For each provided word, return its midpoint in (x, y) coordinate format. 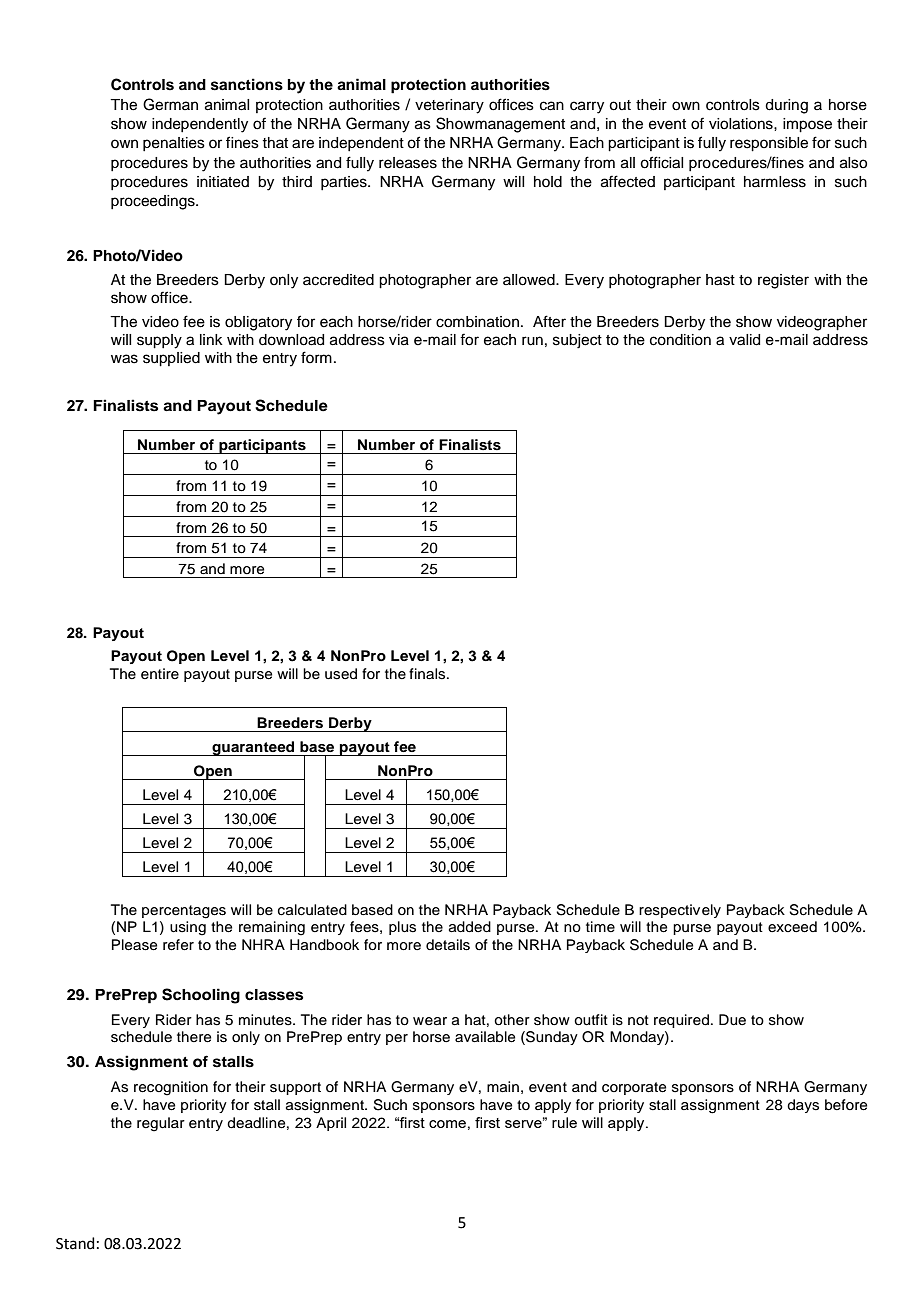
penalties (174, 144)
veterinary (449, 106)
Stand (75, 1243)
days (803, 1106)
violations (742, 124)
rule (564, 1122)
